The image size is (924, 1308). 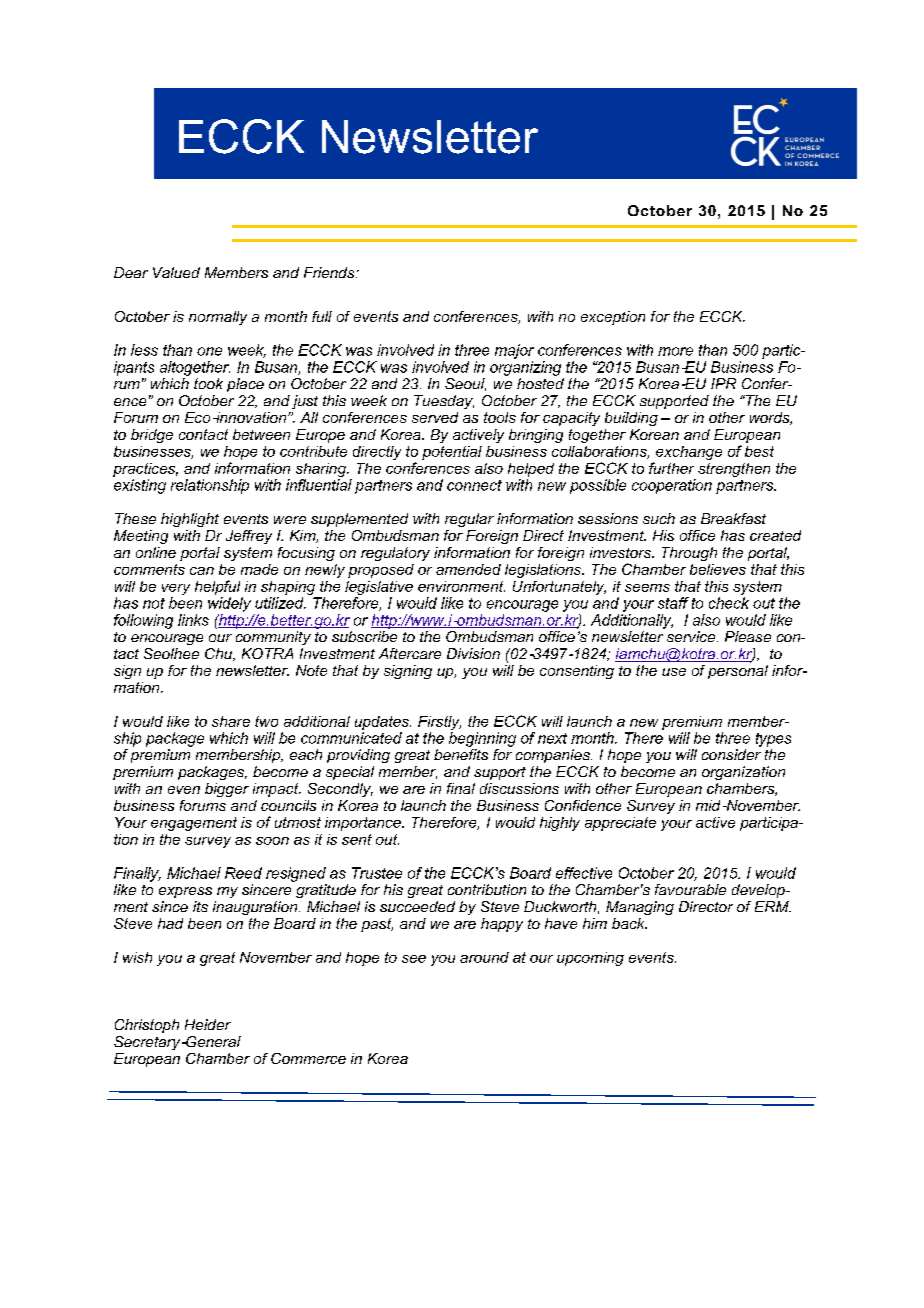 I want to click on Reed, so click(x=243, y=873).
